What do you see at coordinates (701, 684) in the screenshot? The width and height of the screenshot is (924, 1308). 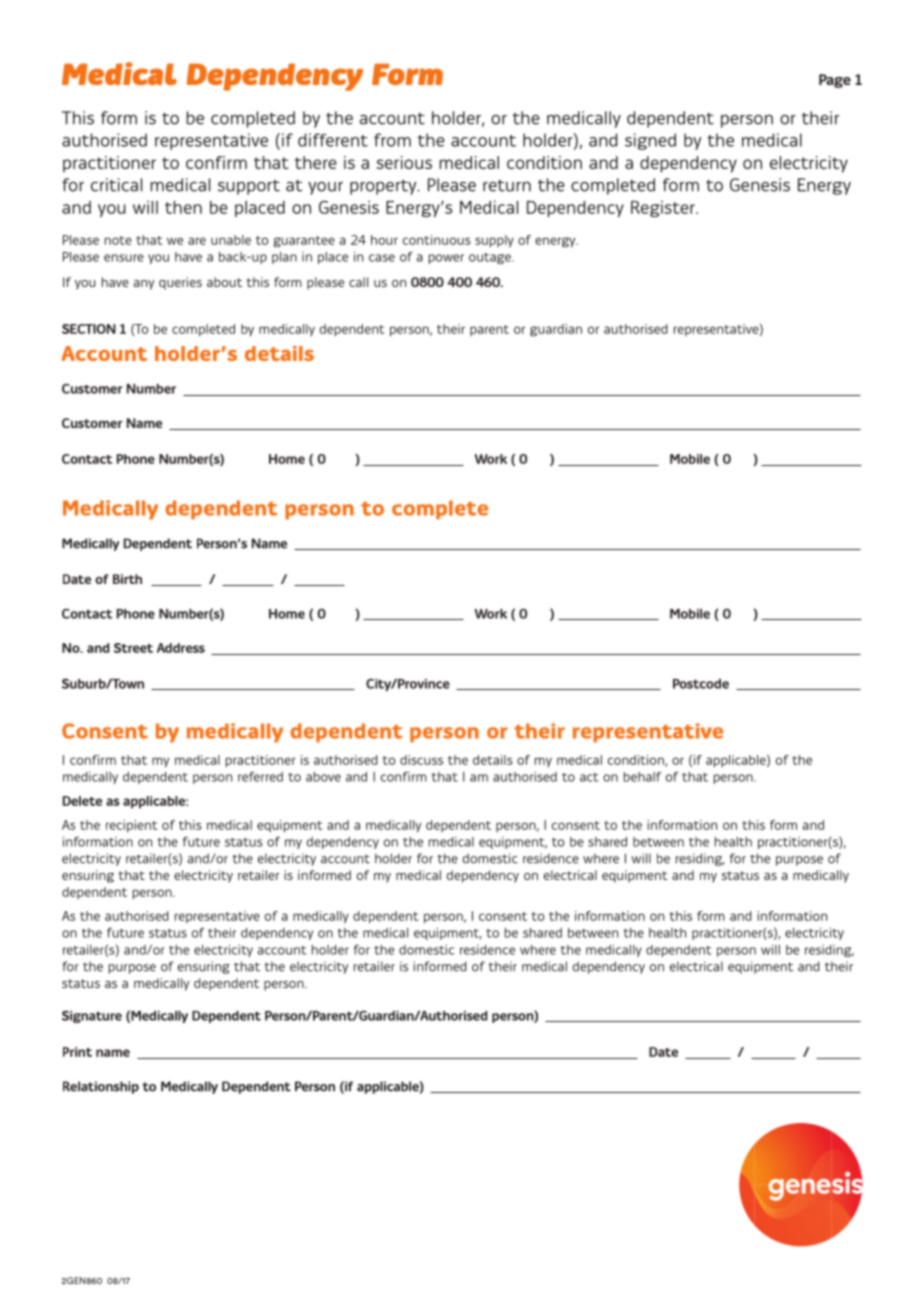 I see `Postcode` at bounding box center [701, 684].
